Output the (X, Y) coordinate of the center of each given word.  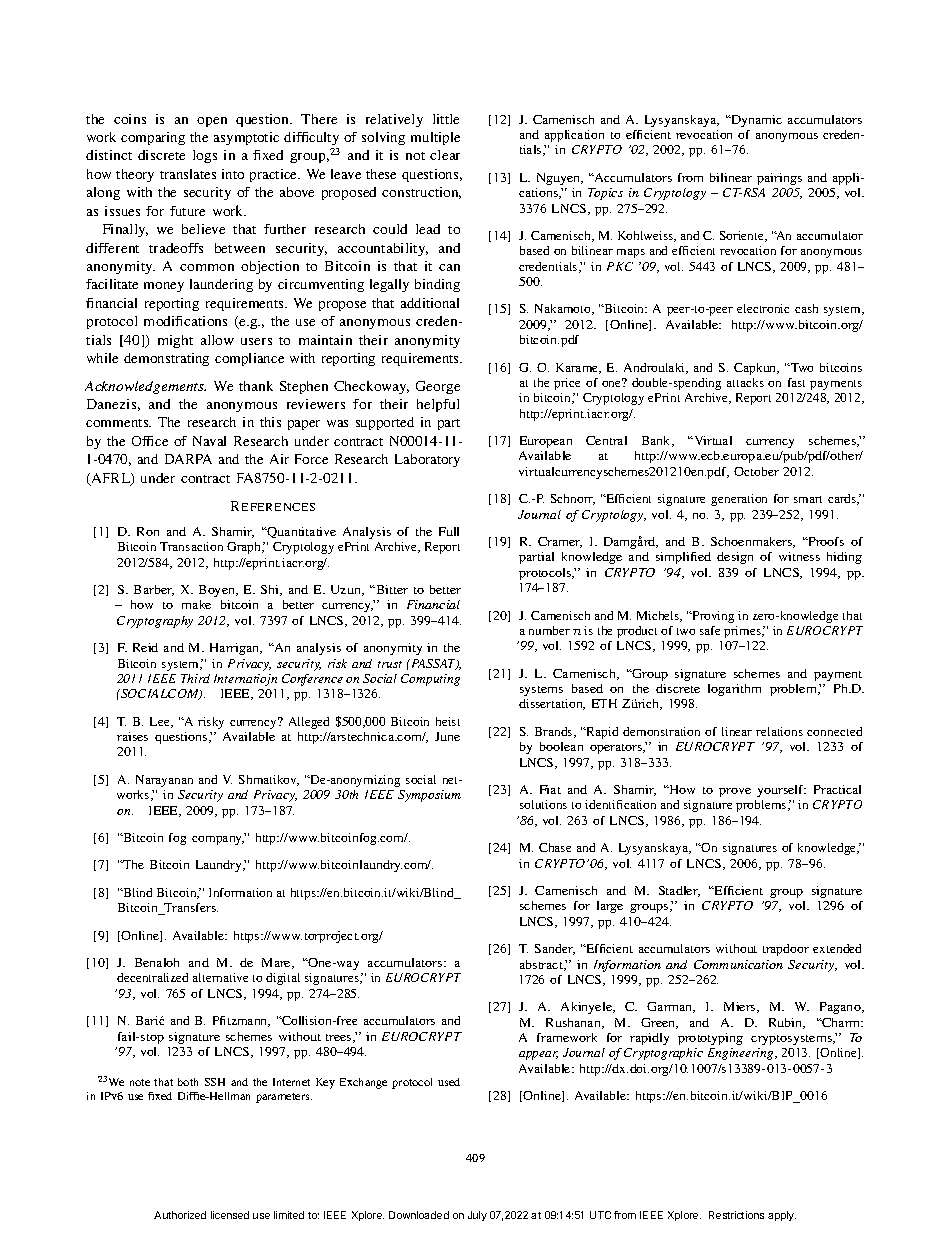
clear (445, 155)
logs (205, 156)
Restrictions (736, 1215)
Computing (430, 680)
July (477, 1216)
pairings (779, 179)
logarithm (734, 690)
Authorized (180, 1215)
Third (195, 678)
